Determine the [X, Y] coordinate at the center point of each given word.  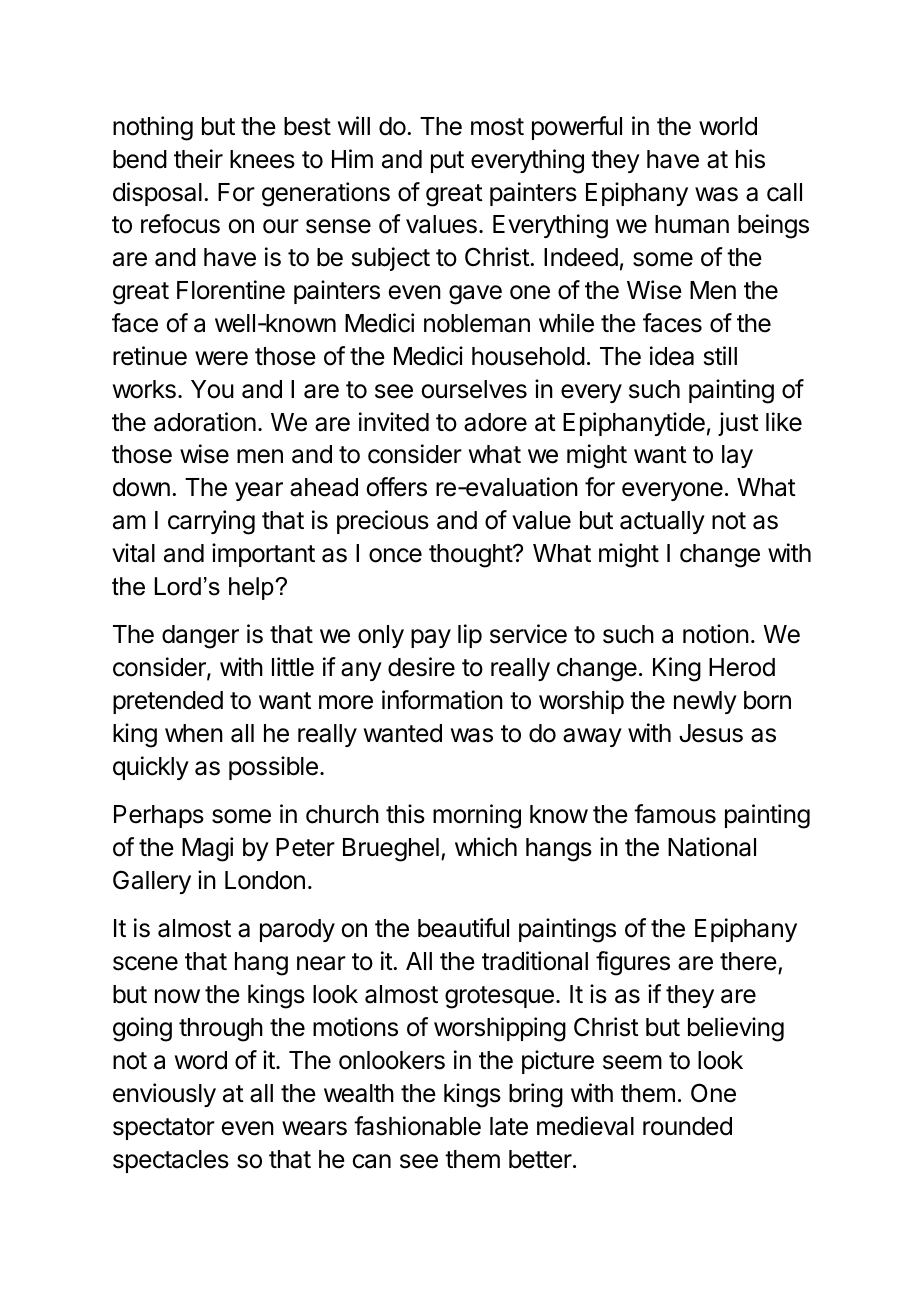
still [720, 356]
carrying [211, 522]
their [198, 159]
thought [471, 556]
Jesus [711, 733]
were [221, 358]
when [194, 733]
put [447, 162]
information [442, 700]
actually [662, 522]
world [728, 126]
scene [145, 963]
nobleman [477, 323]
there [748, 961]
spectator [164, 1129]
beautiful [463, 928]
